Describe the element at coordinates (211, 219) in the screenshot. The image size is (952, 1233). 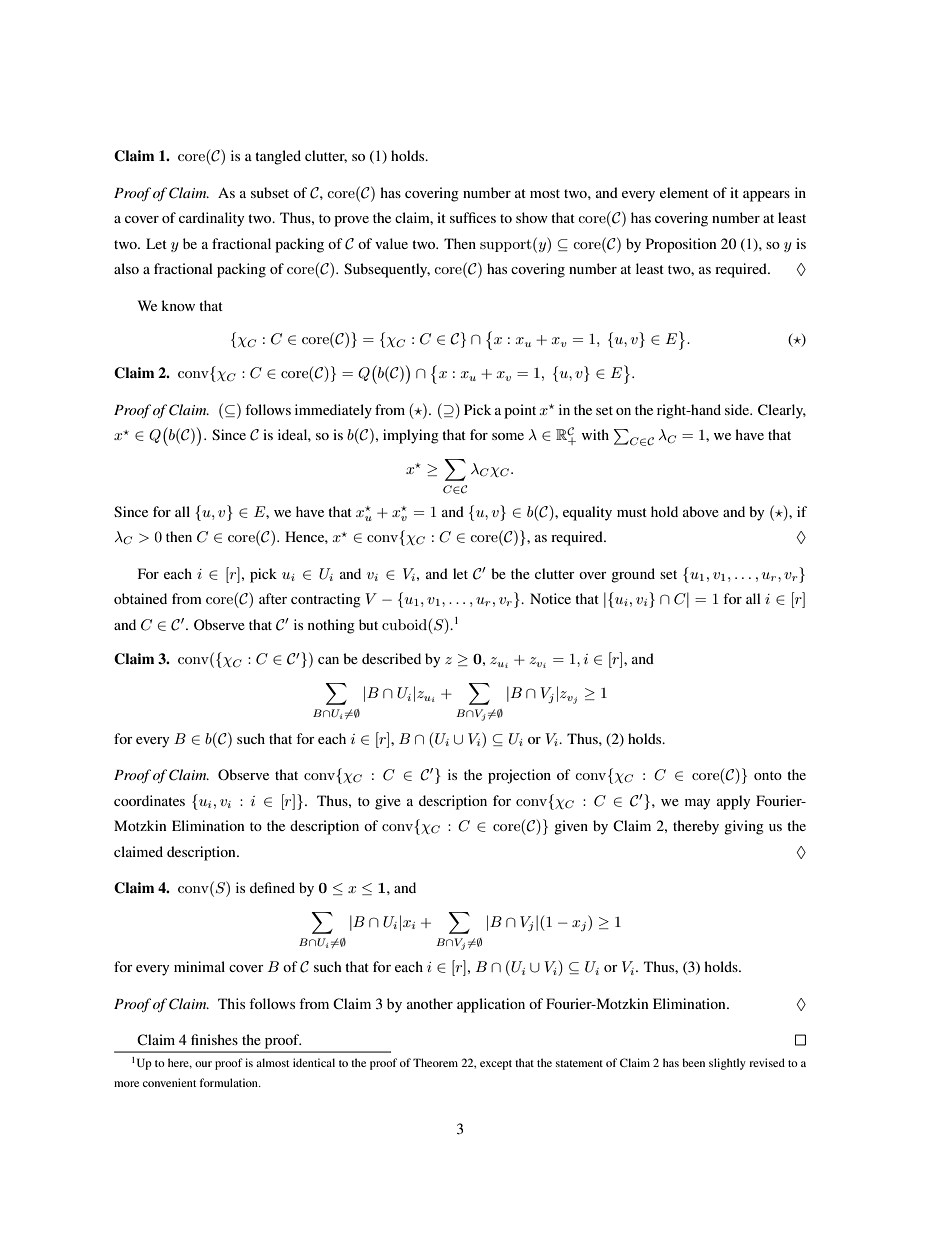
I see `cardinality` at that location.
